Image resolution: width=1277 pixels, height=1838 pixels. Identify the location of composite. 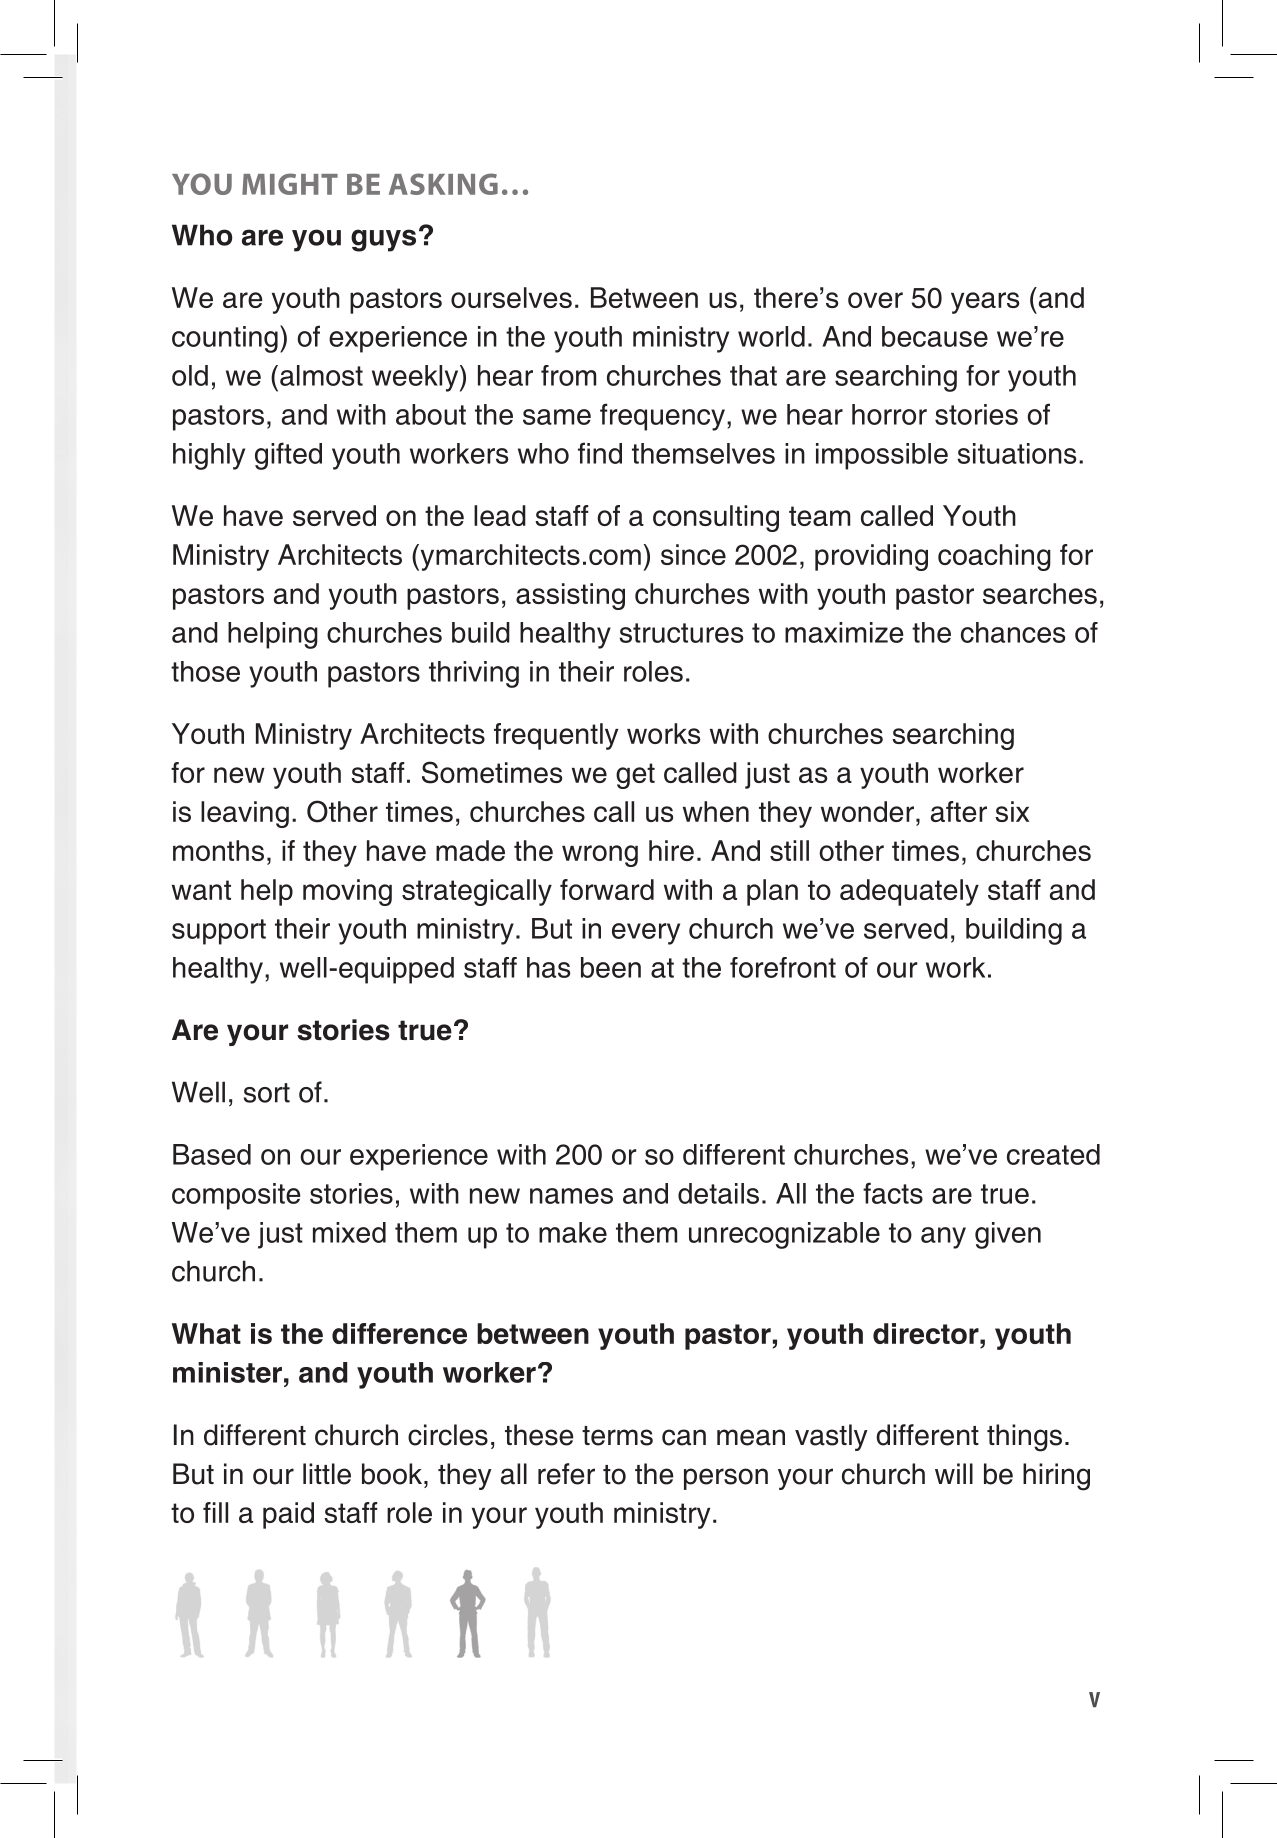
(236, 1196).
